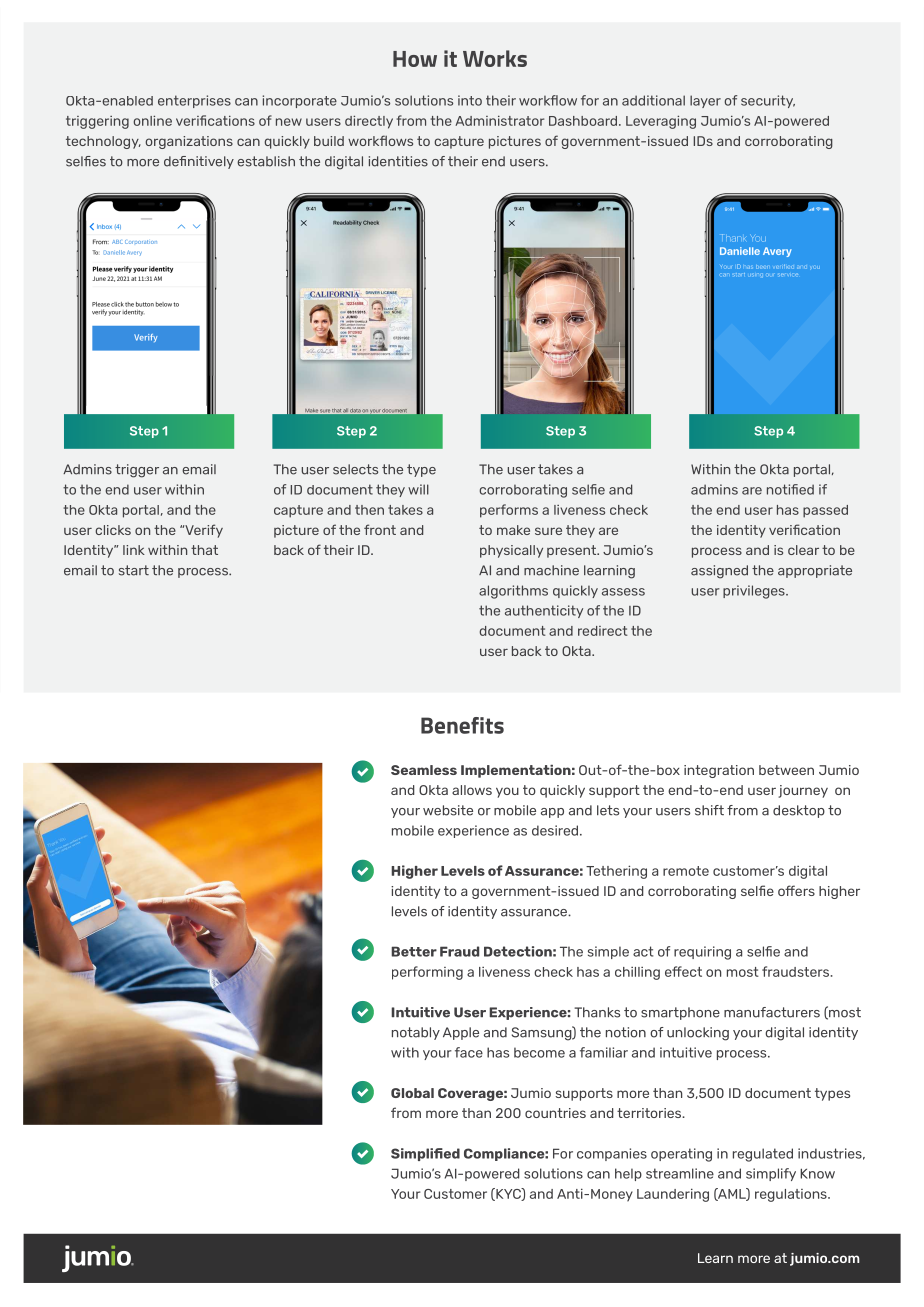  I want to click on enterprises, so click(194, 101).
